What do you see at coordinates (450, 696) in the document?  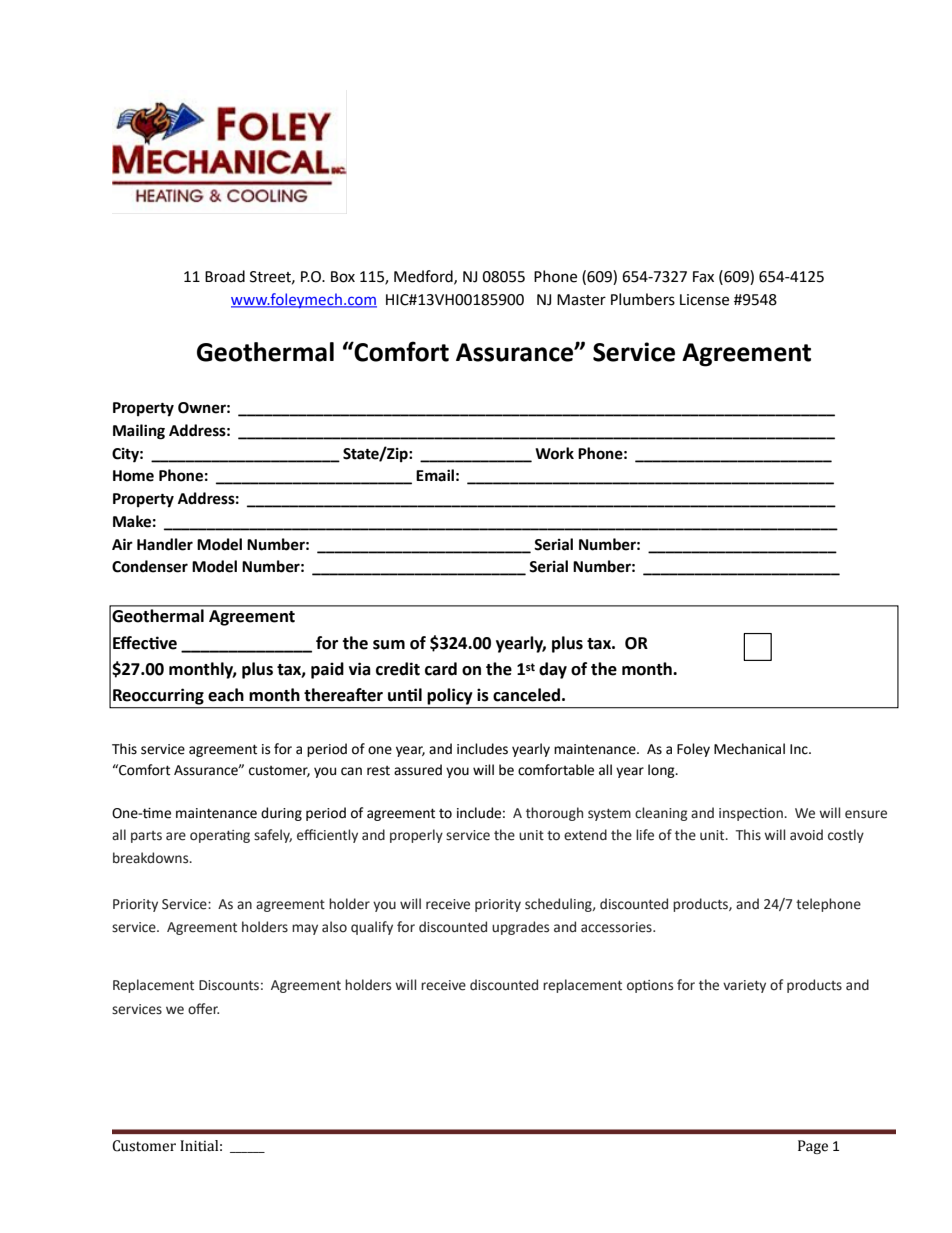 I see `policy` at bounding box center [450, 696].
